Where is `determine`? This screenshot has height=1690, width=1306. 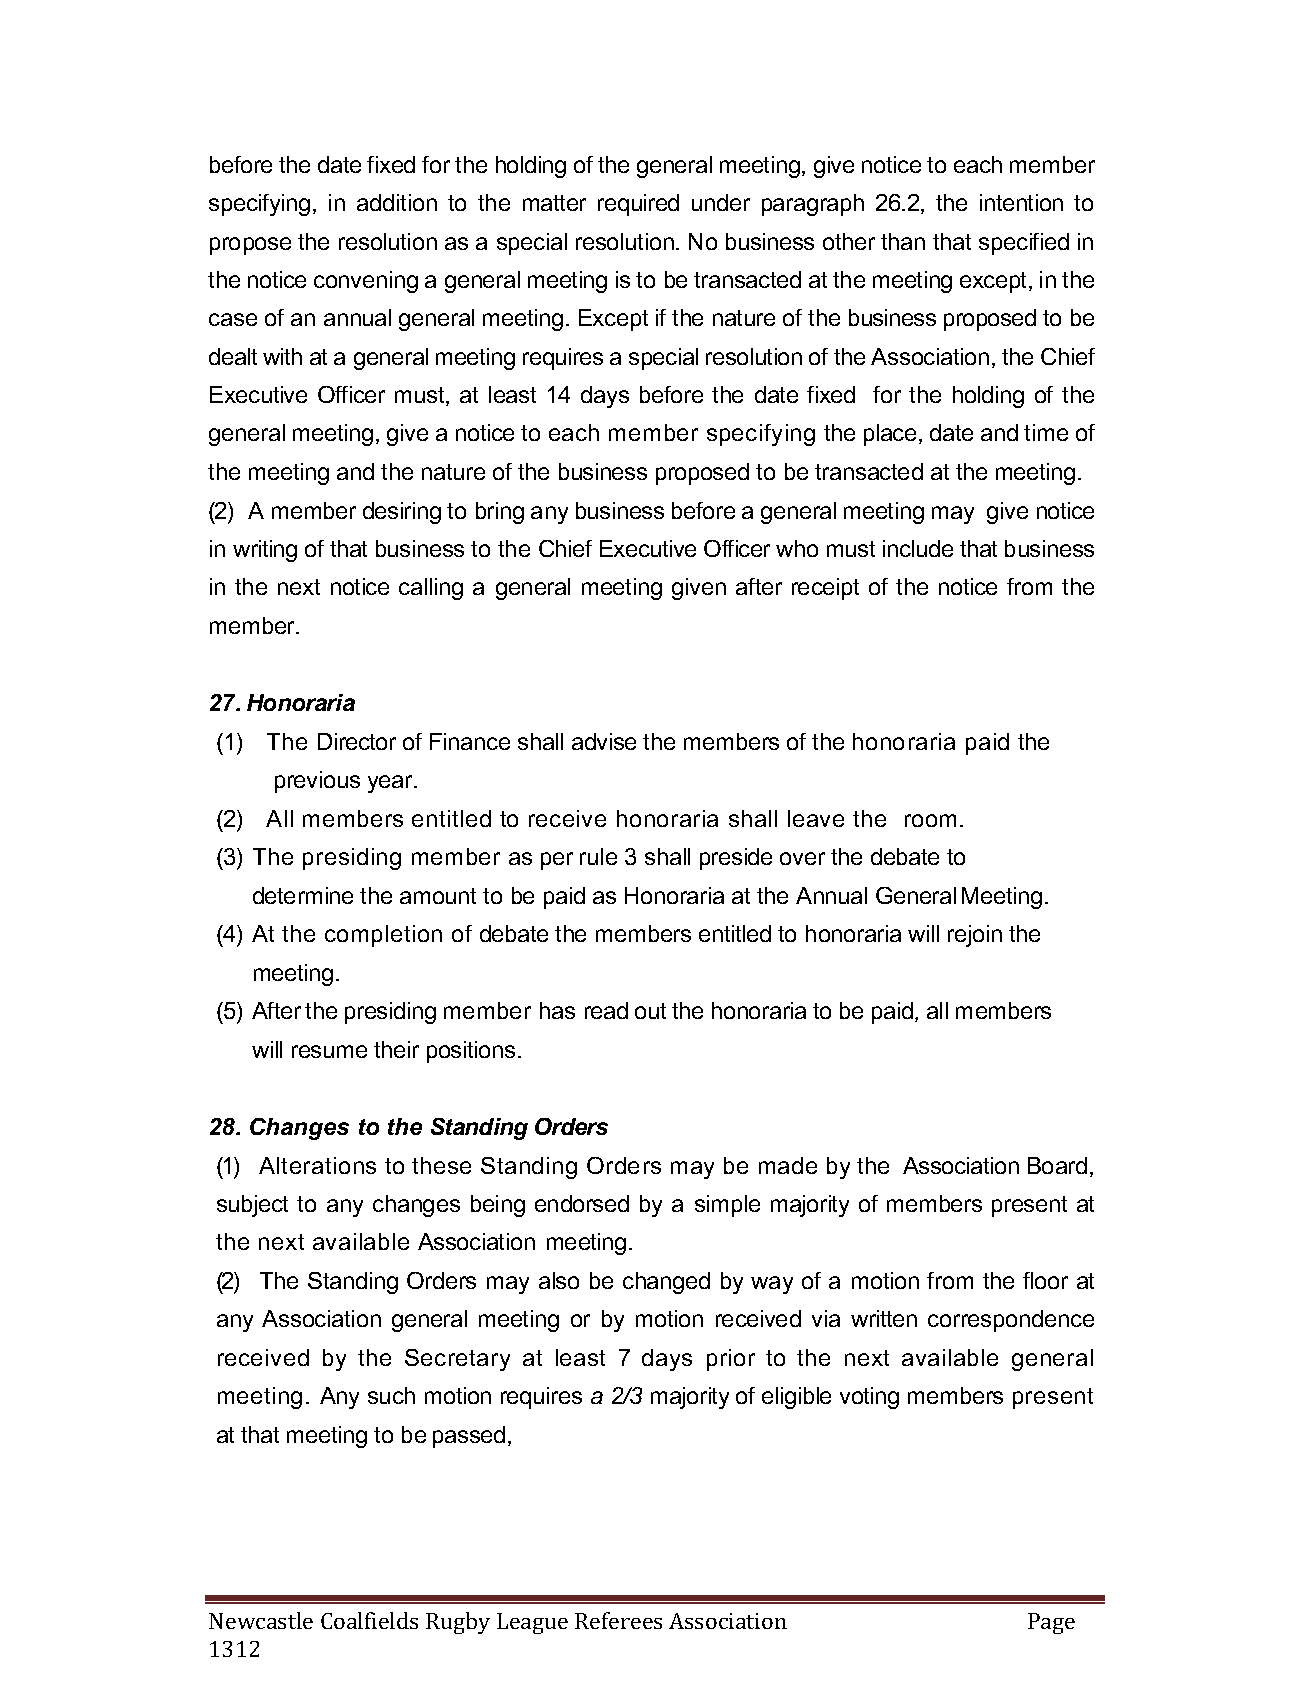 determine is located at coordinates (303, 895).
